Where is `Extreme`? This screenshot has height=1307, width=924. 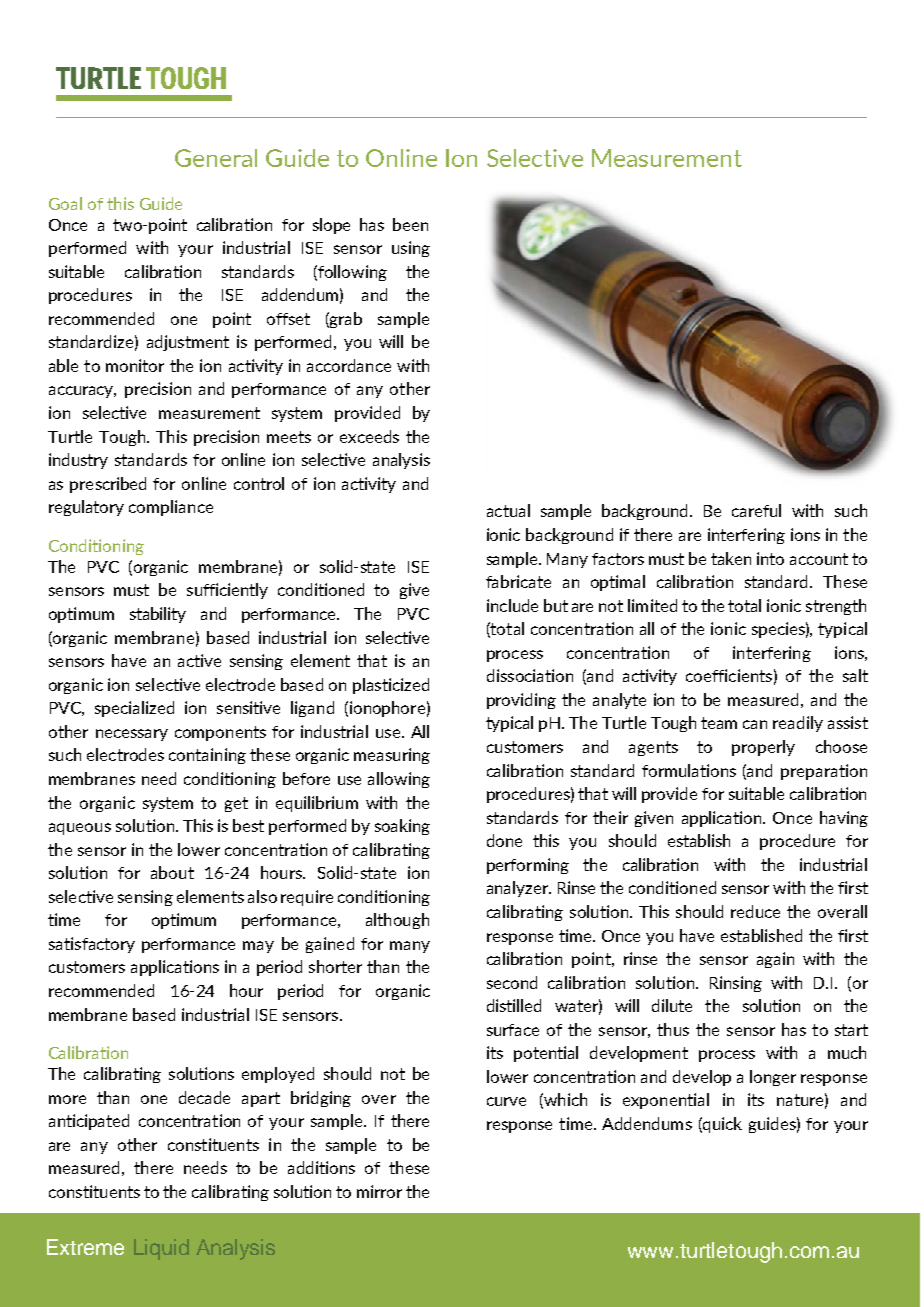 Extreme is located at coordinates (85, 1247).
